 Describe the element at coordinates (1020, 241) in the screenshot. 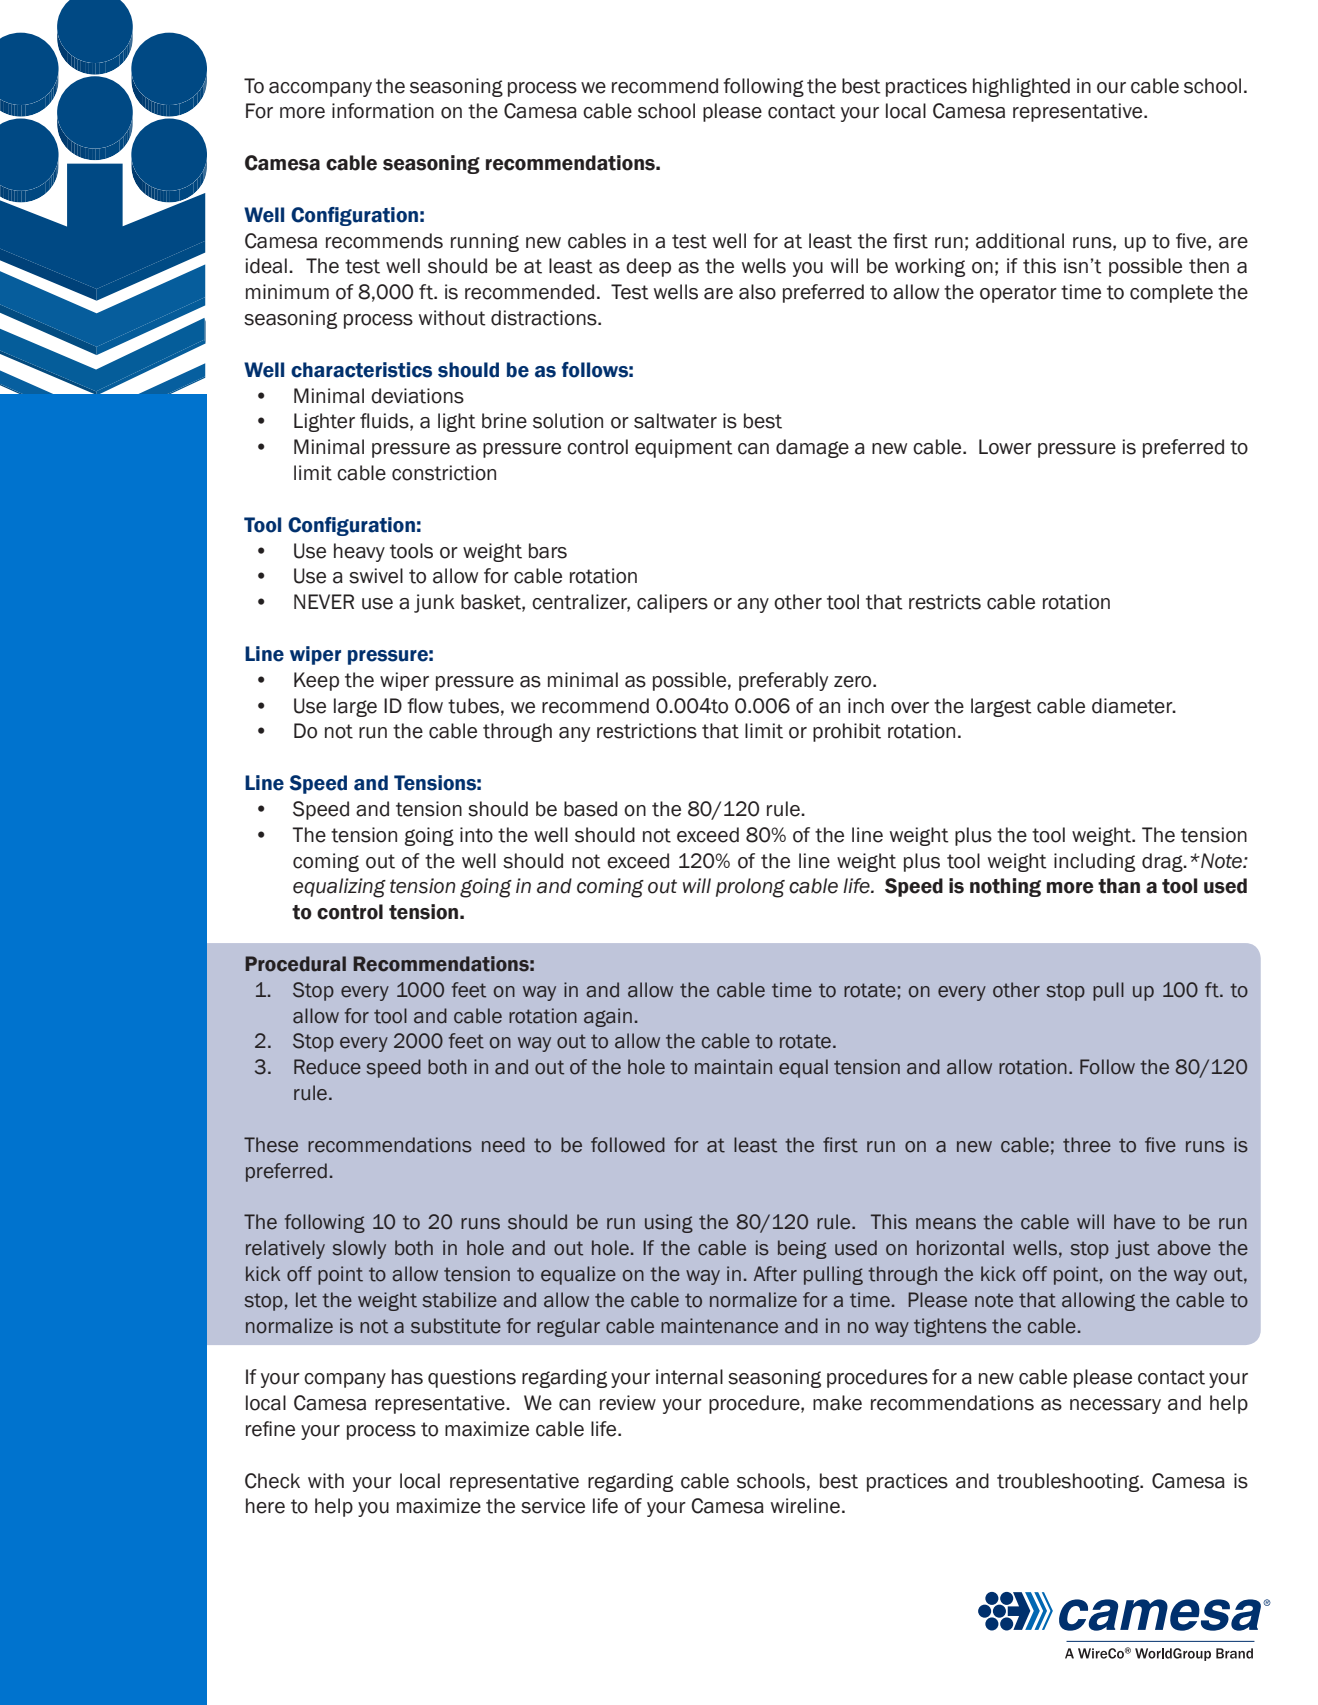

I see `additional` at that location.
